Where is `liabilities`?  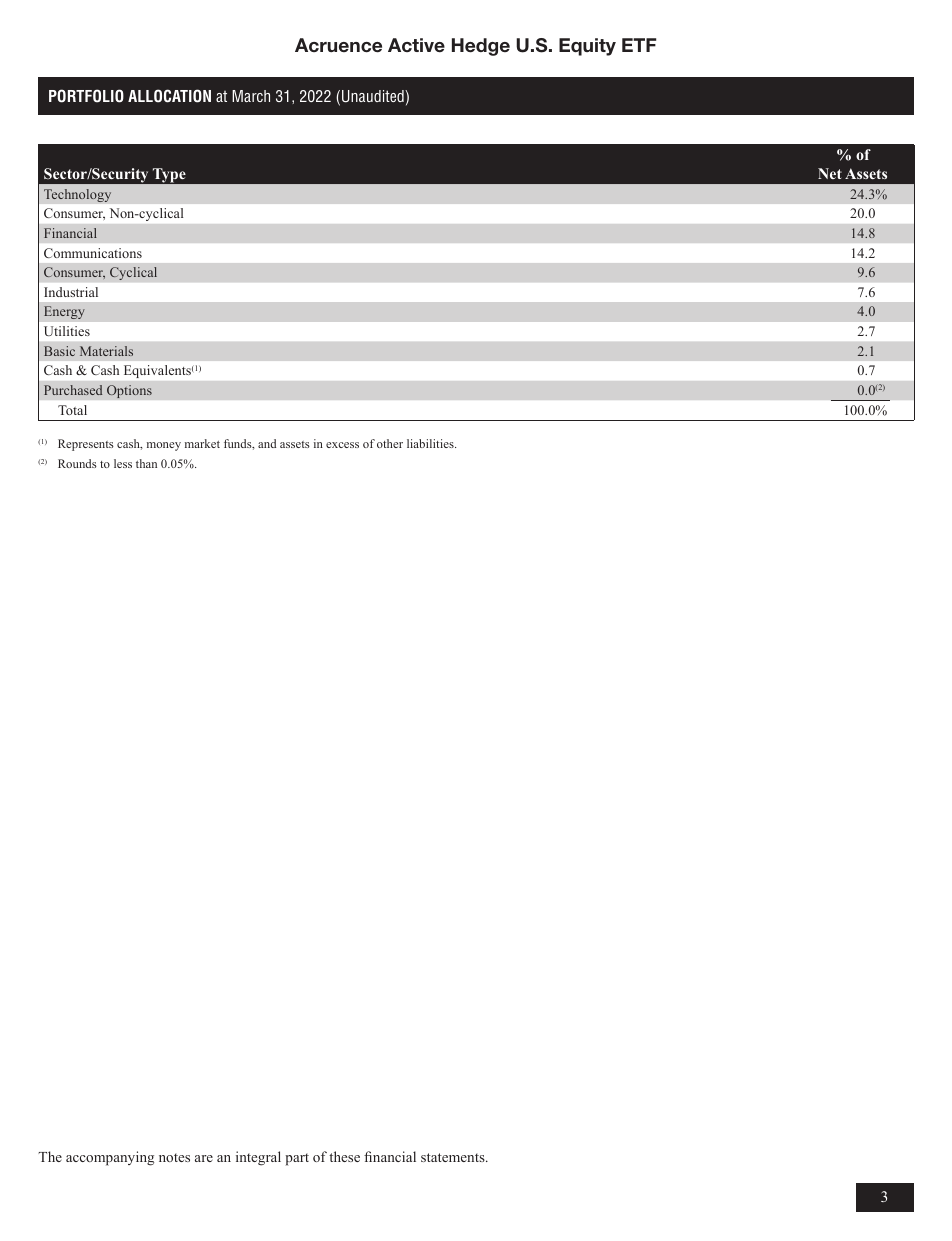 liabilities is located at coordinates (431, 443).
